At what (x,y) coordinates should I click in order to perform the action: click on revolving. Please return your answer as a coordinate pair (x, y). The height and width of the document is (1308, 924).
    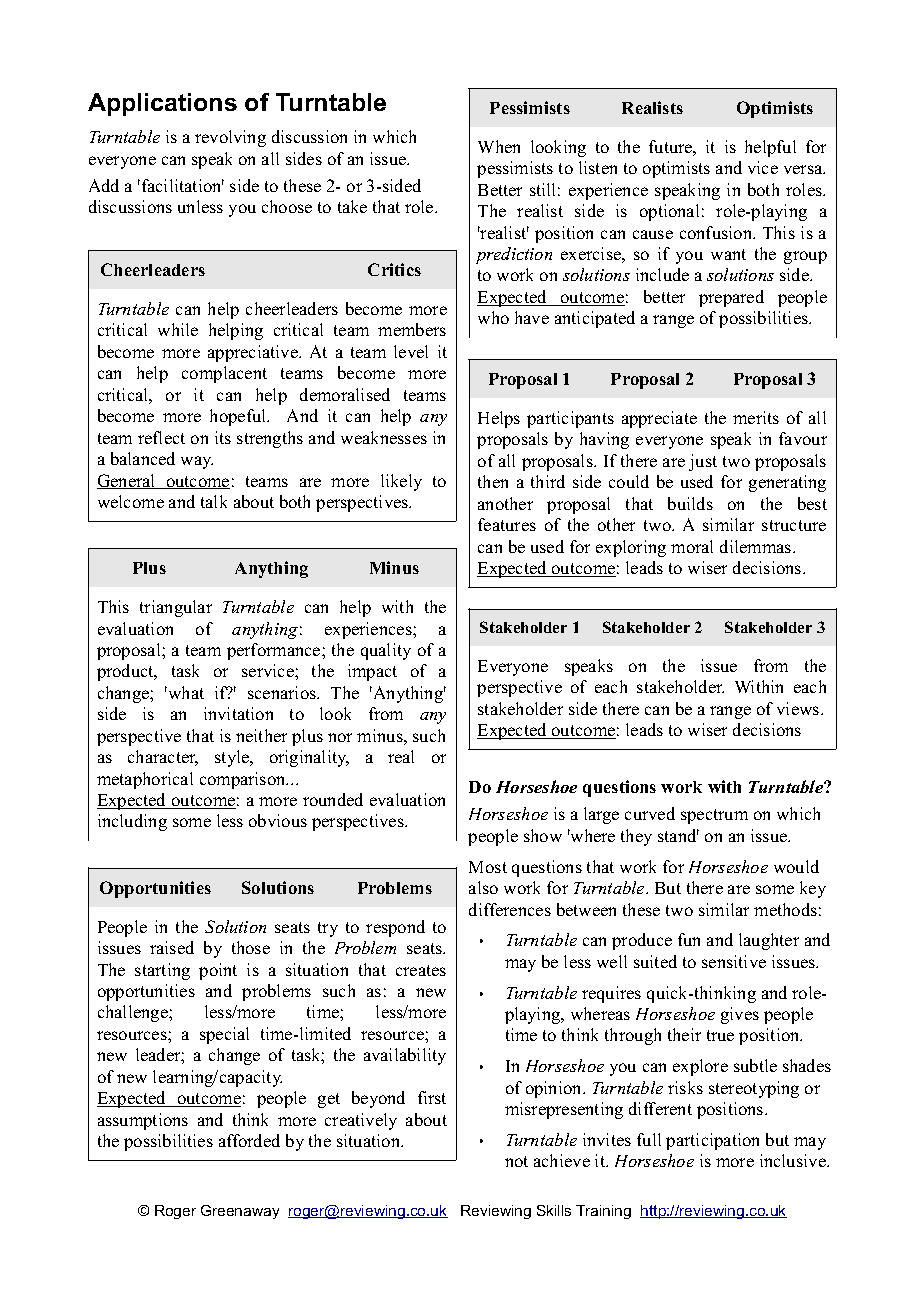
    Looking at the image, I should click on (230, 138).
